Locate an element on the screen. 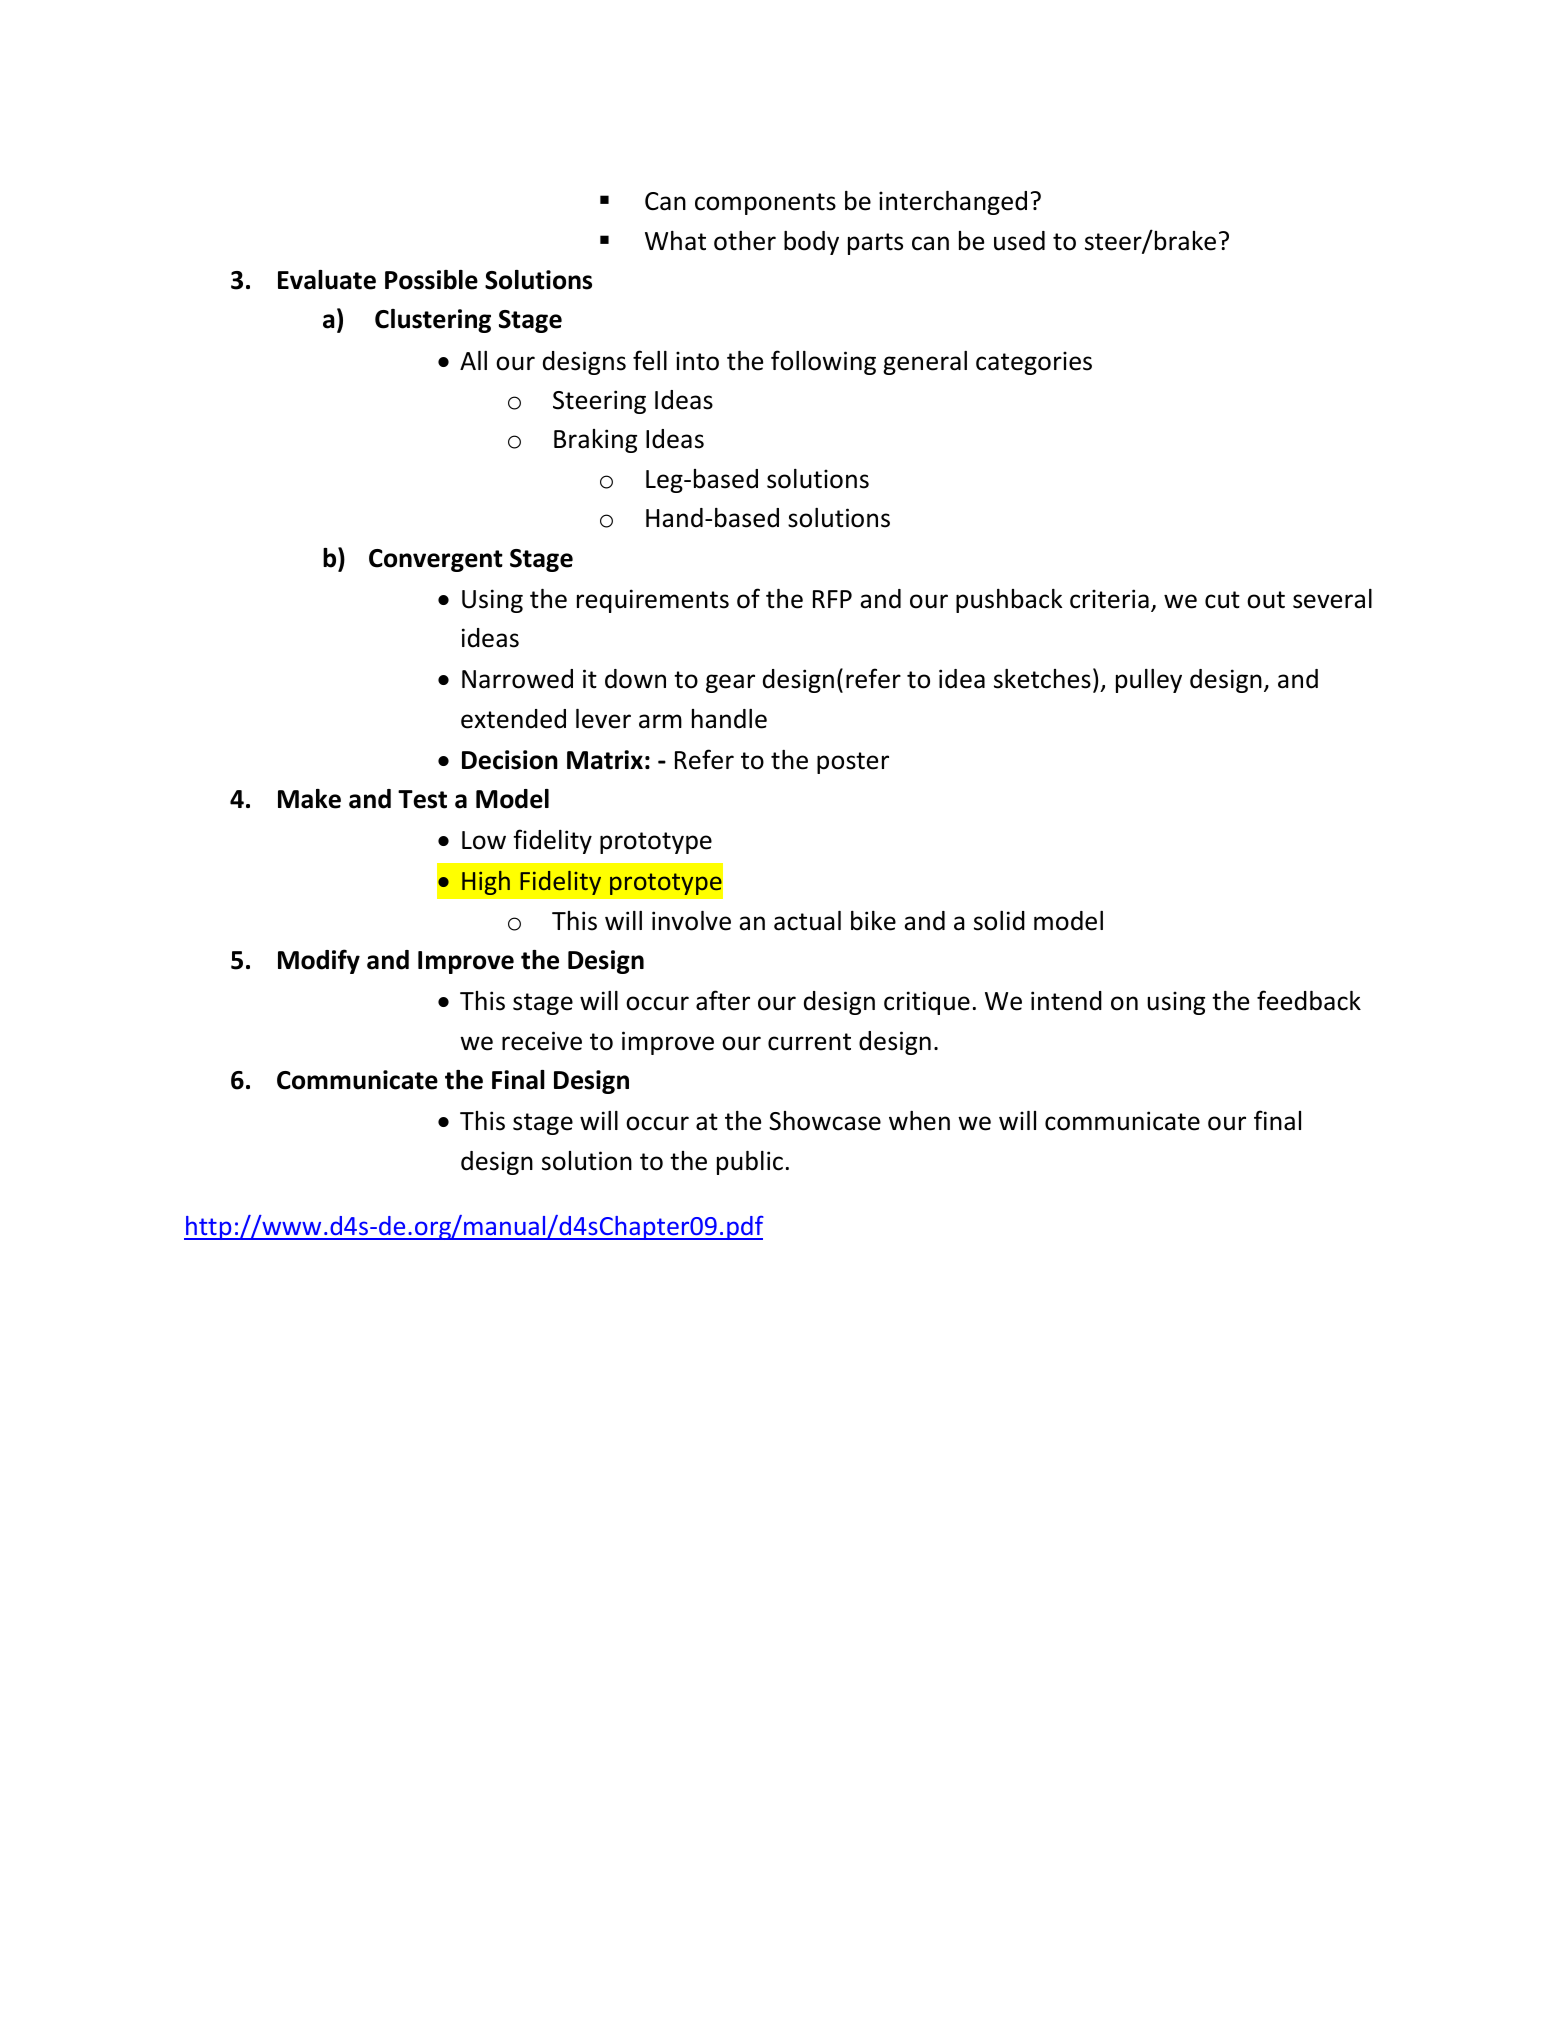 This screenshot has width=1564, height=2025. gear is located at coordinates (730, 683).
